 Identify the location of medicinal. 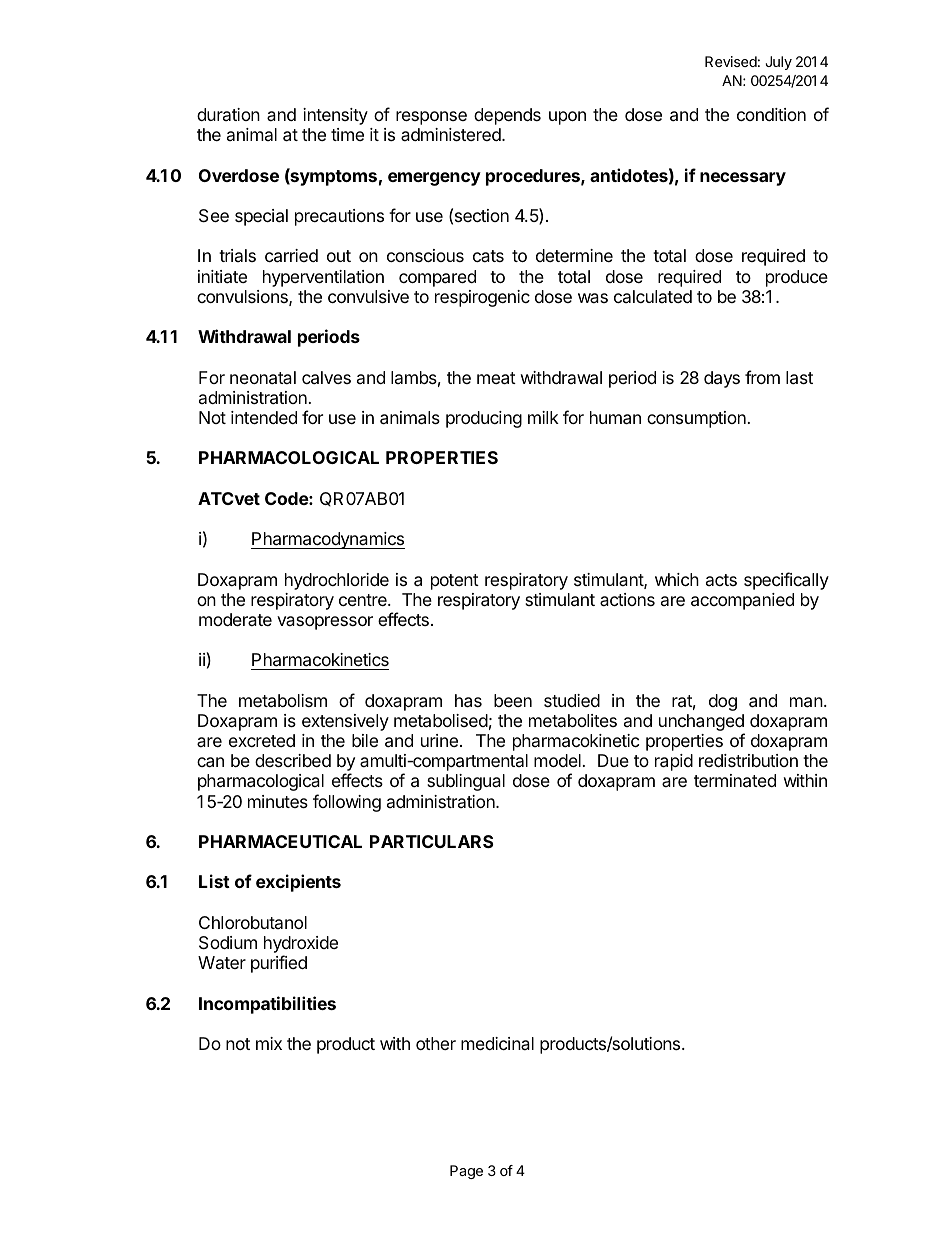
(497, 1043).
